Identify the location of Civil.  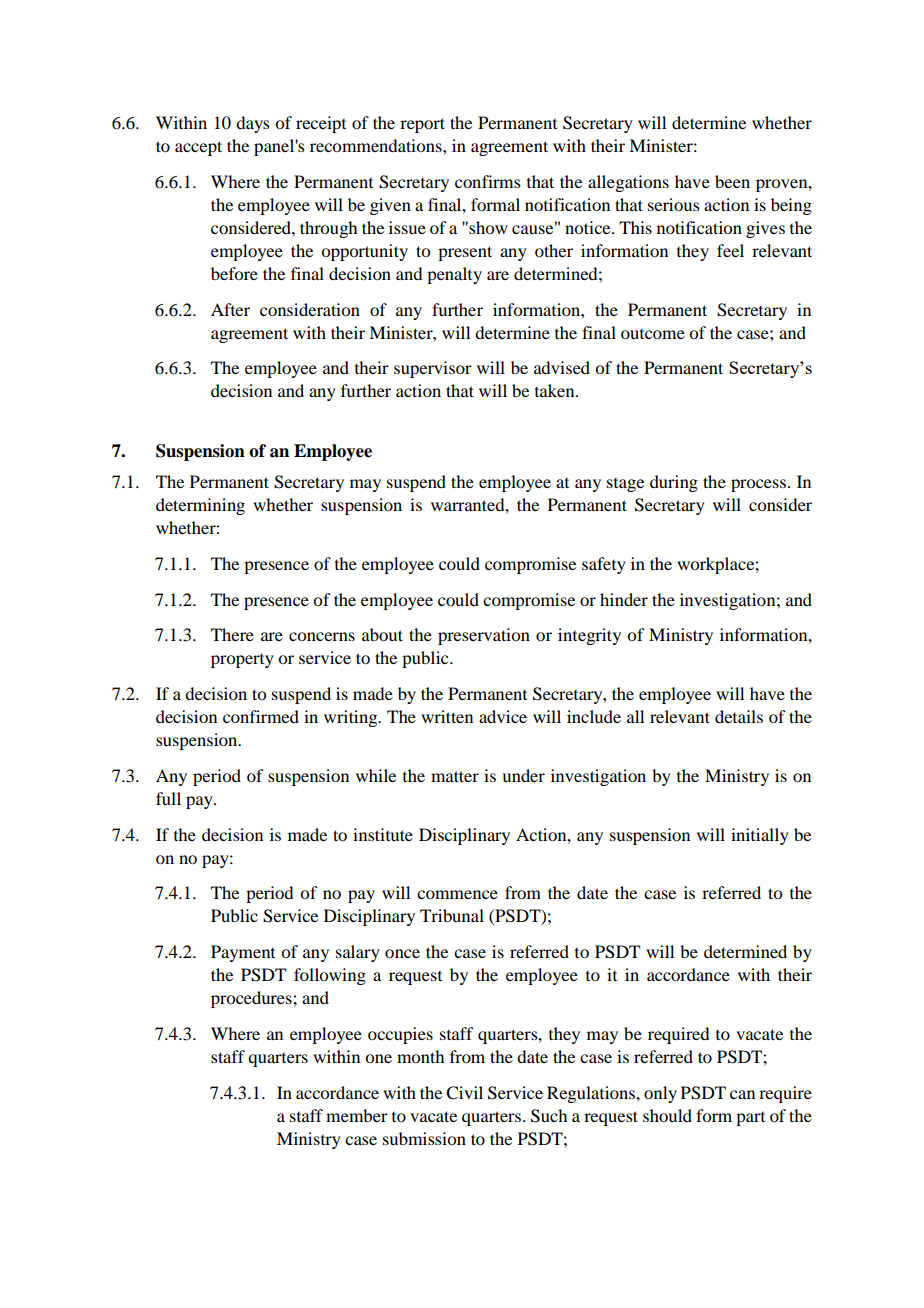
(464, 1093).
